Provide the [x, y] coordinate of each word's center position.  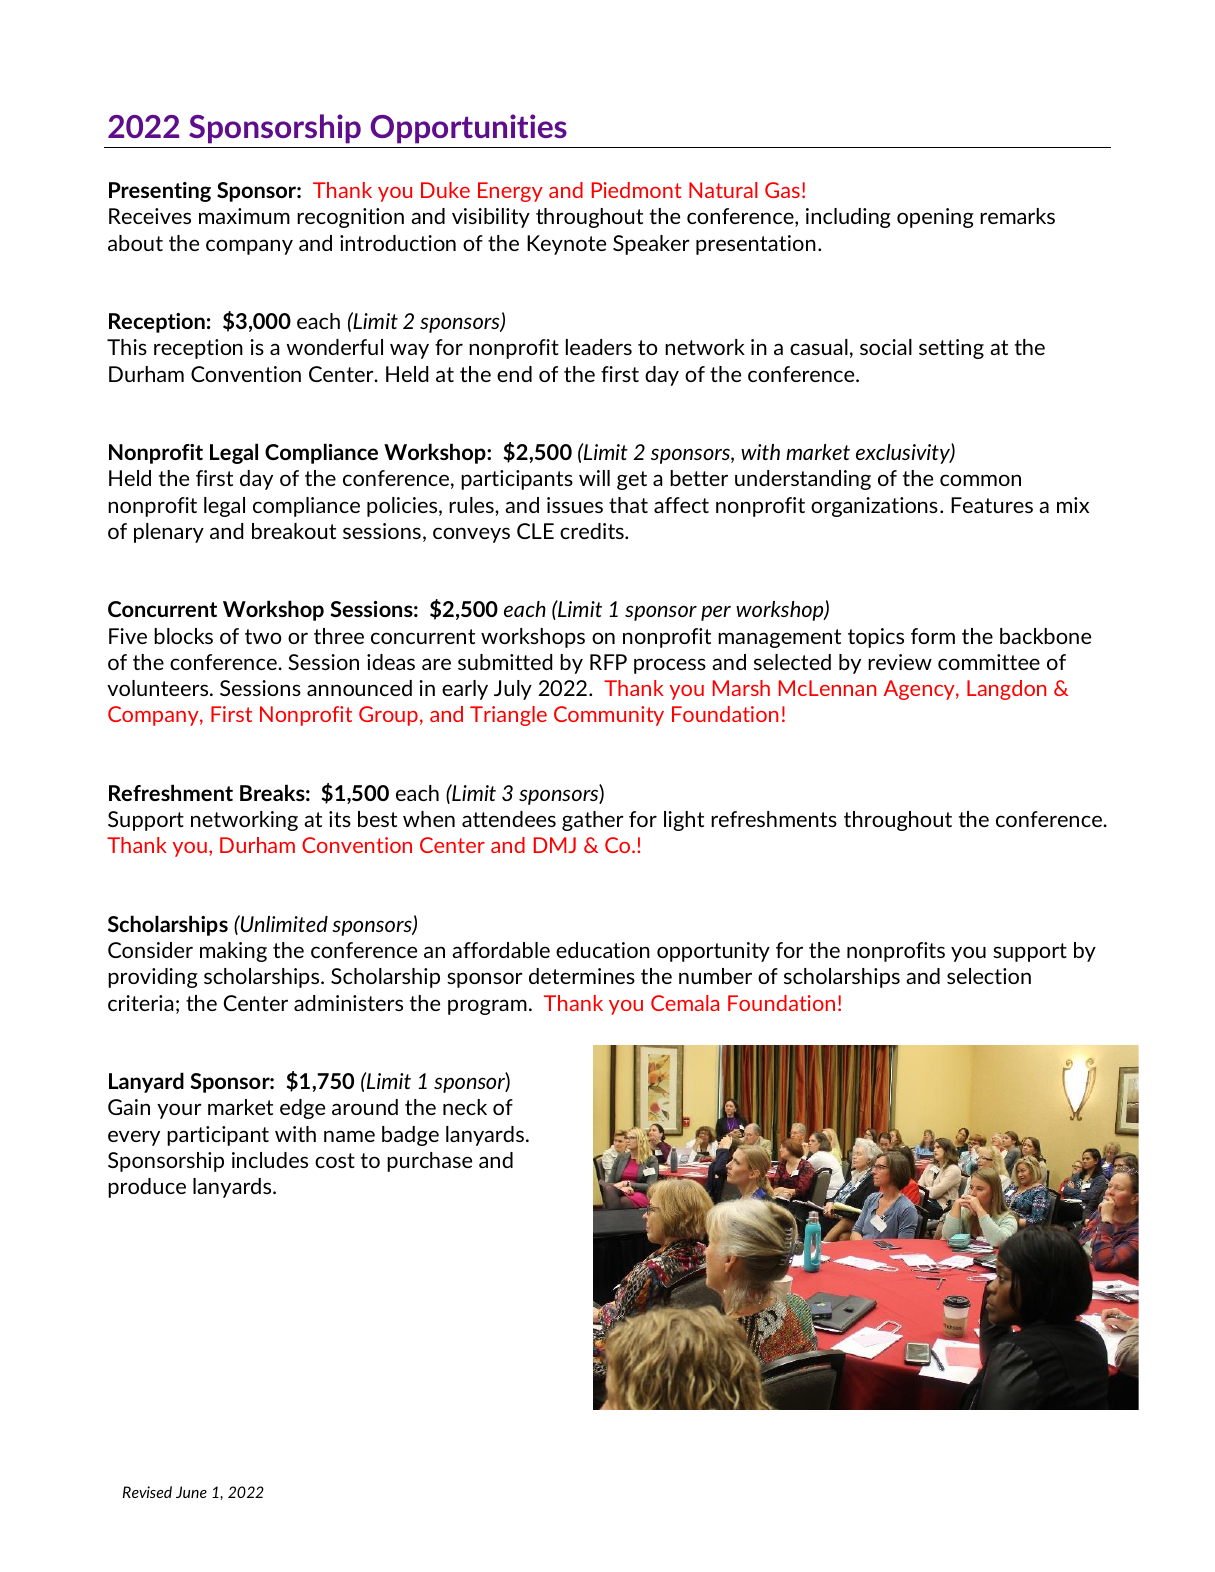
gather [593, 821]
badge [410, 1136]
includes [270, 1160]
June [191, 1492]
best [377, 819]
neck [465, 1107]
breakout [294, 531]
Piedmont [637, 190]
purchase [429, 1162]
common [980, 480]
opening [935, 218]
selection [989, 976]
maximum [244, 216]
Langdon [1006, 690]
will [594, 478]
